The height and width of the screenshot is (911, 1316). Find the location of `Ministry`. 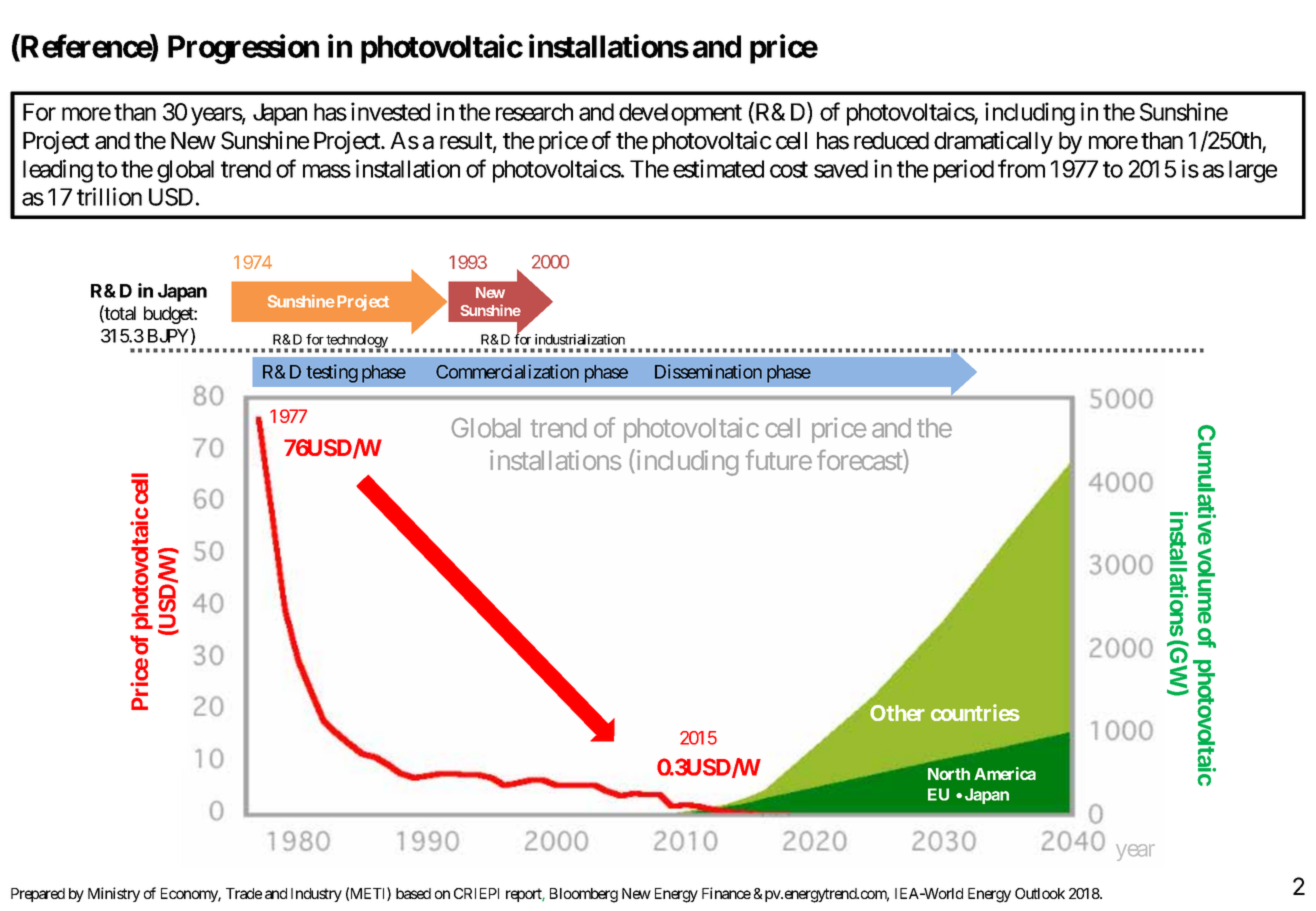

Ministry is located at coordinates (114, 894).
